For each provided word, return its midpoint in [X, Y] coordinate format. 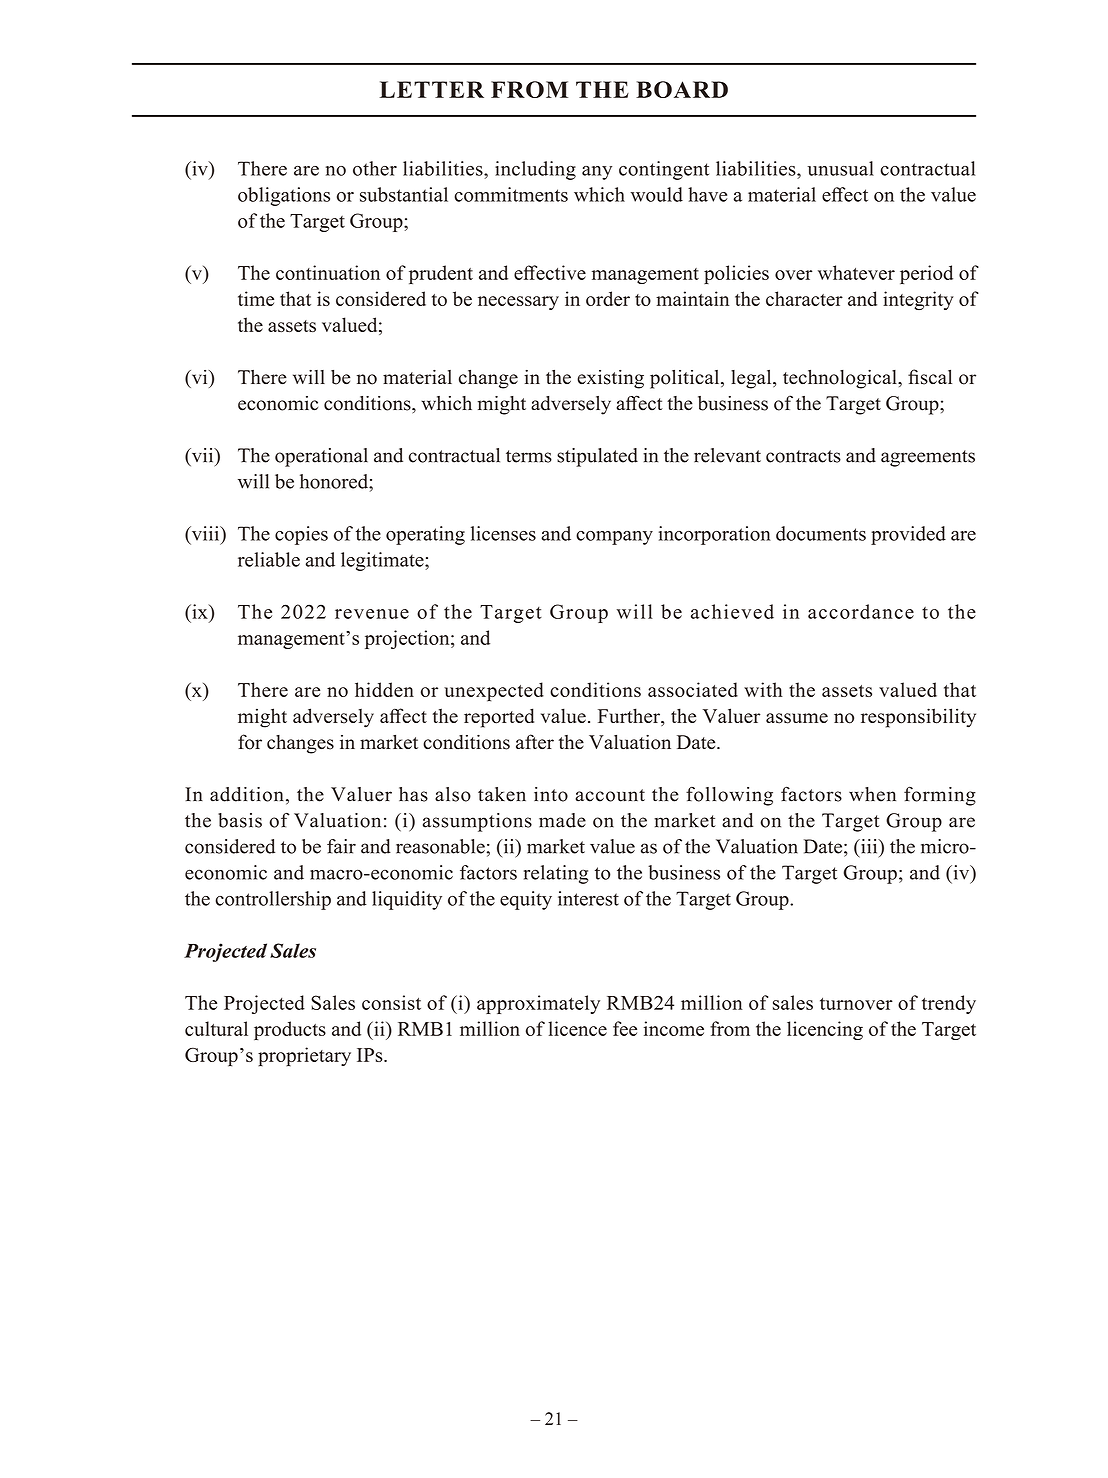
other [375, 168]
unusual [840, 168]
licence [577, 1028]
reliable [269, 559]
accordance [861, 611]
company [614, 538]
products [290, 1030]
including [535, 170]
